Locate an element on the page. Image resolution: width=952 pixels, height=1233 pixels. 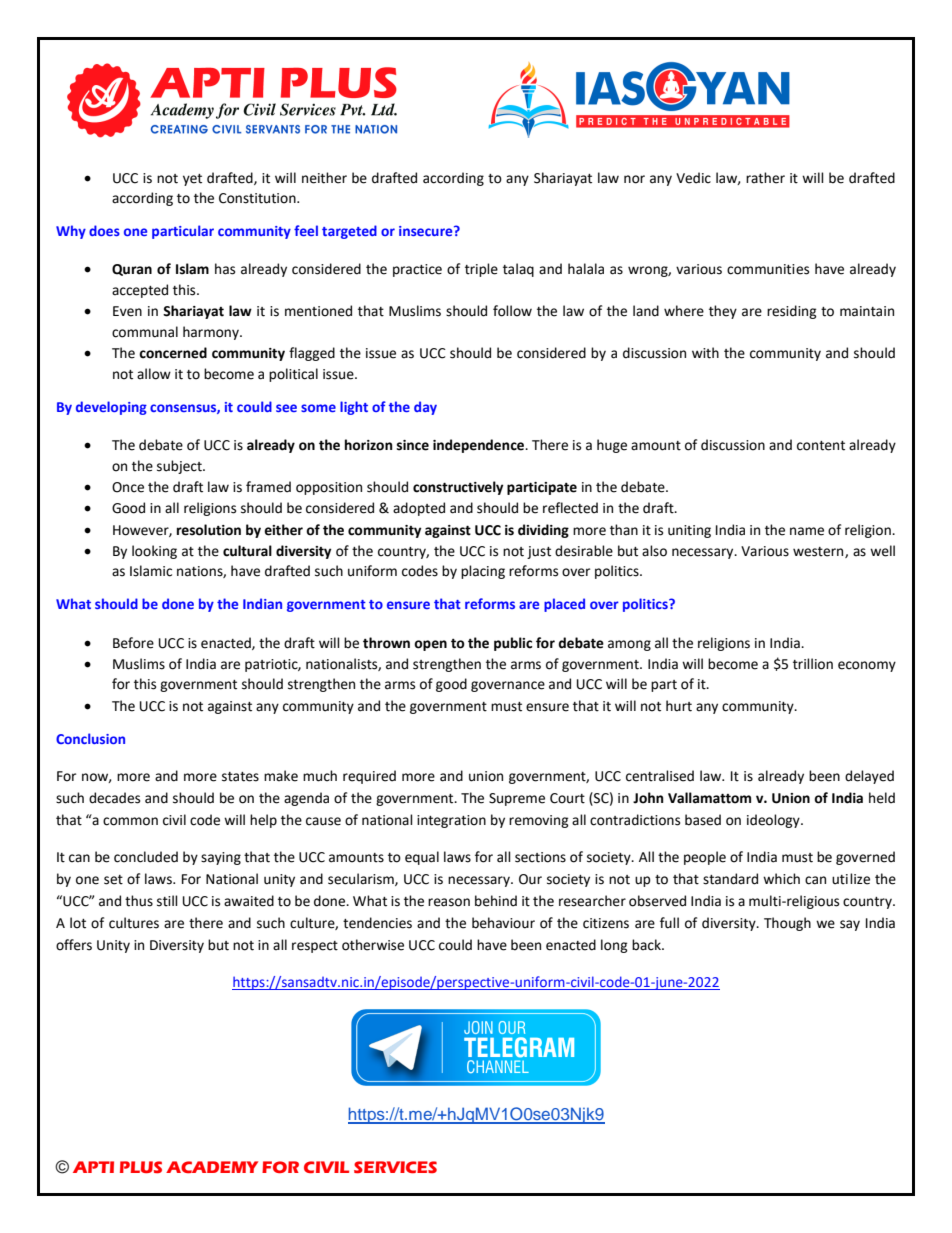
yet is located at coordinates (192, 180).
